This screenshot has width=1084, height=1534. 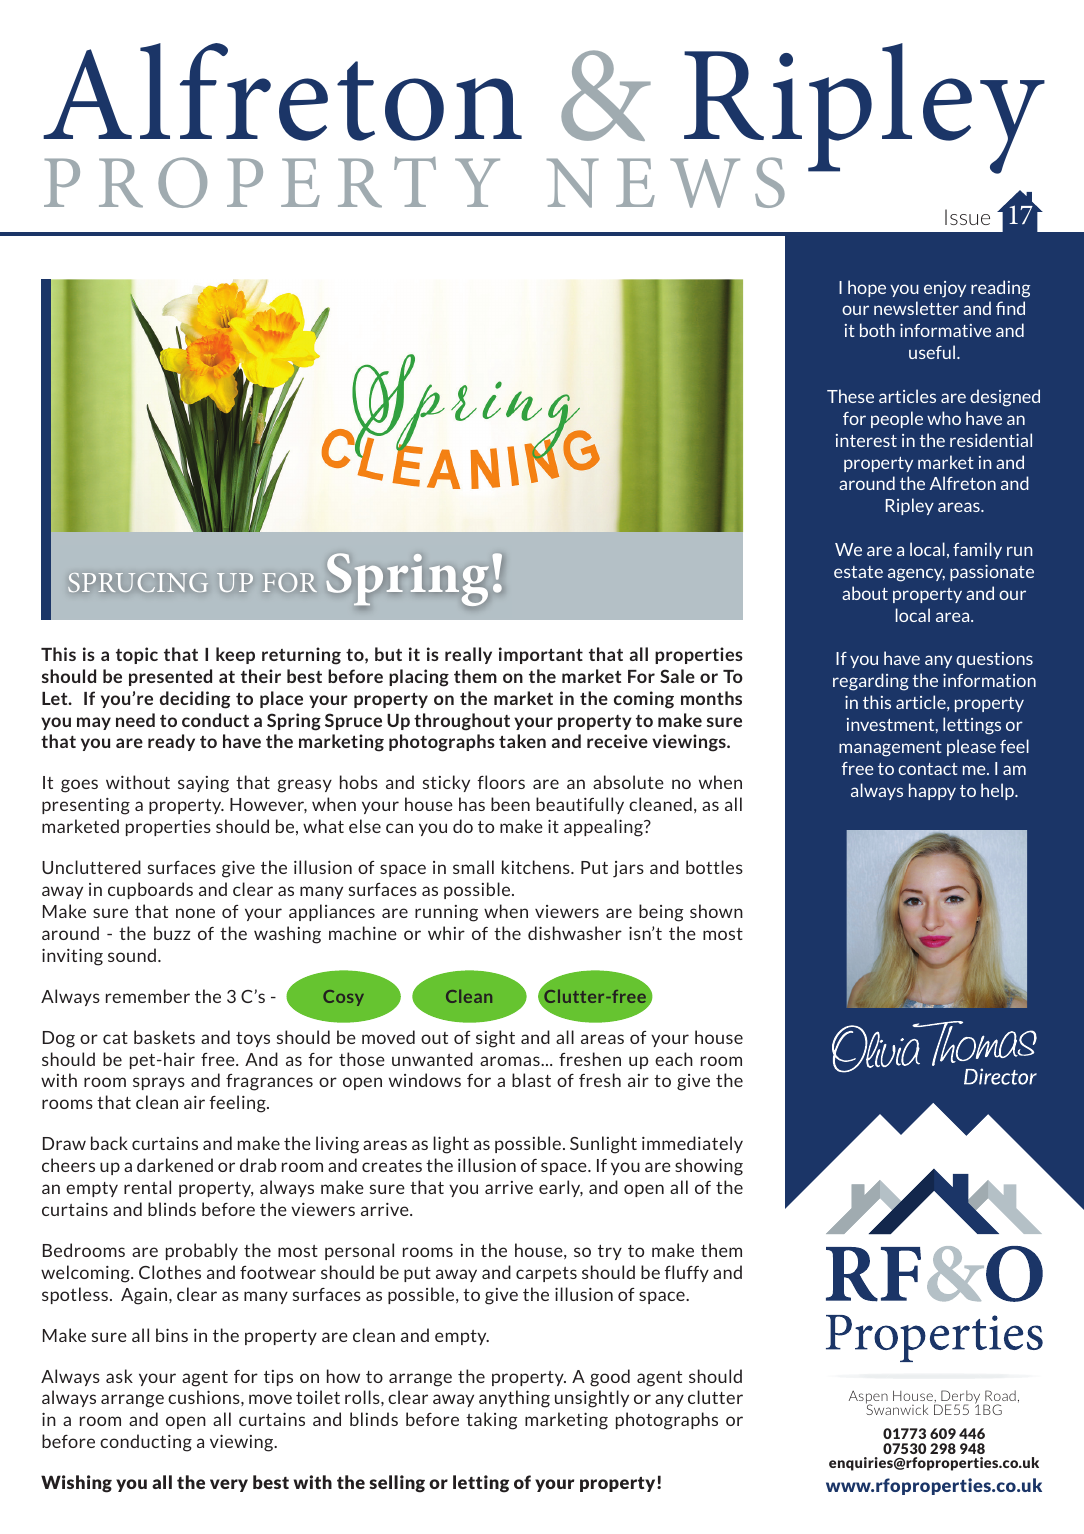 What do you see at coordinates (229, 1485) in the screenshot?
I see `very` at bounding box center [229, 1485].
